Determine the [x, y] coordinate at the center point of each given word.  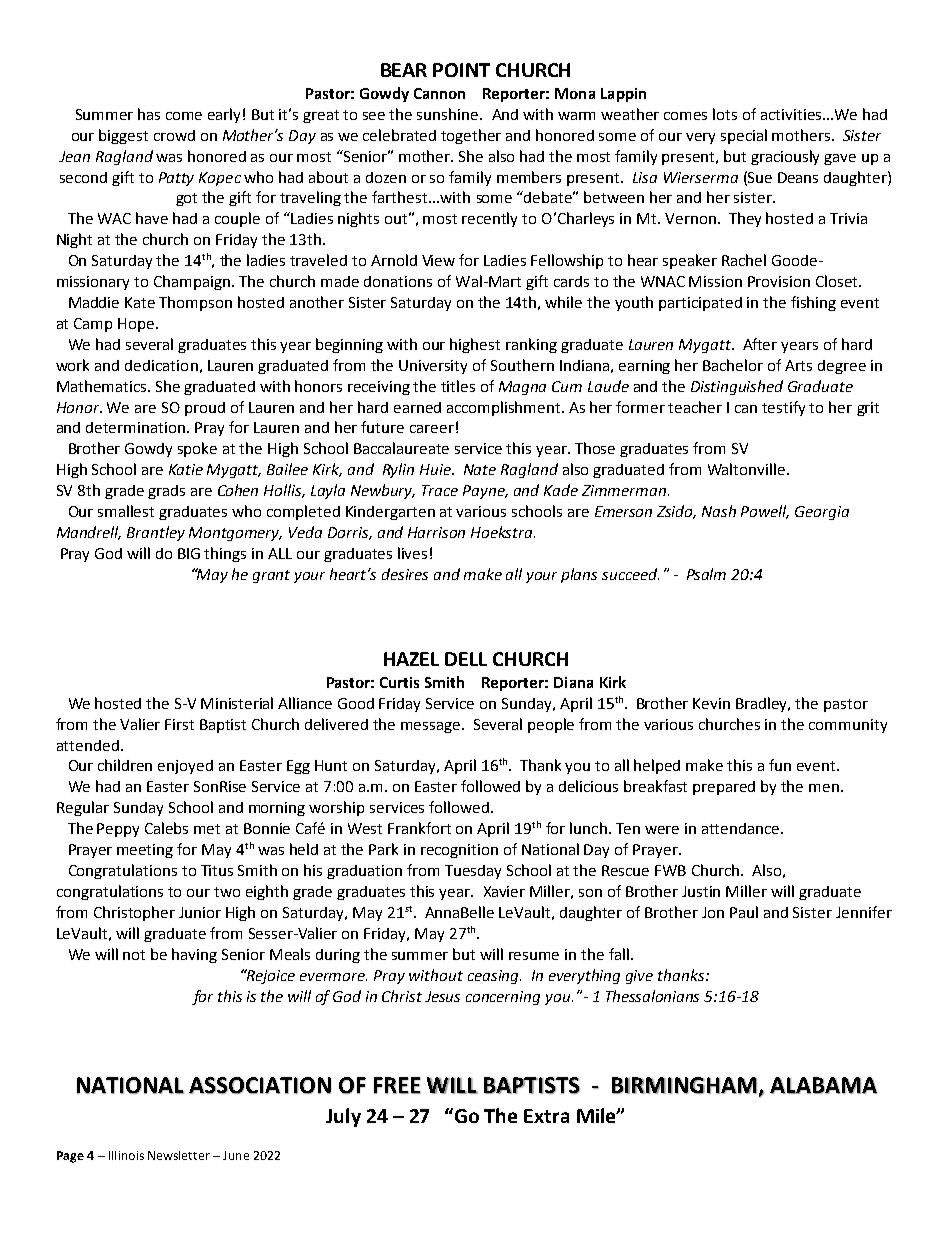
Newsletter [179, 1155]
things [225, 554]
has [149, 114]
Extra [546, 1116]
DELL [466, 659]
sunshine [449, 114]
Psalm [706, 574]
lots [725, 114]
